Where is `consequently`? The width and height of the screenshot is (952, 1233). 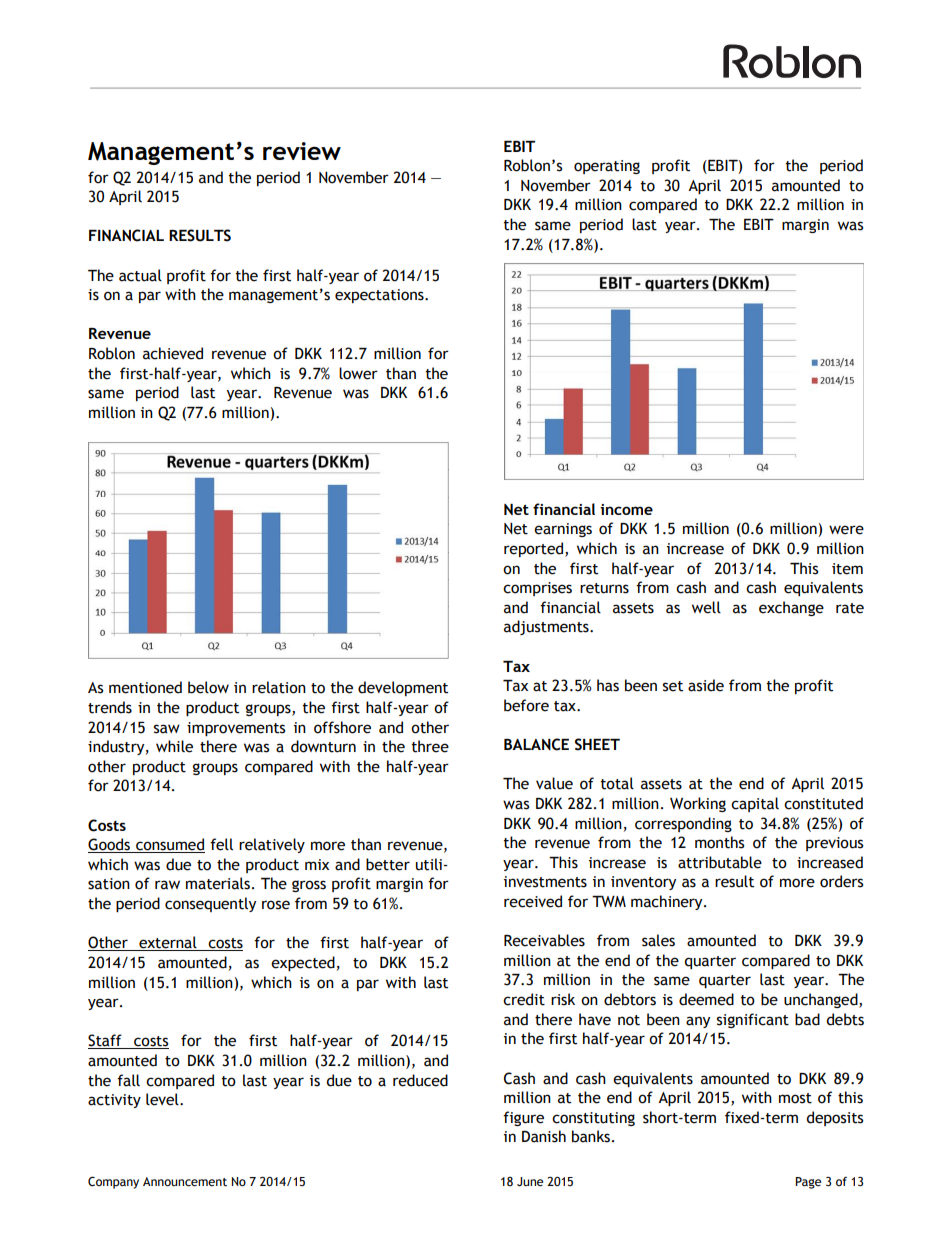 consequently is located at coordinates (210, 904).
